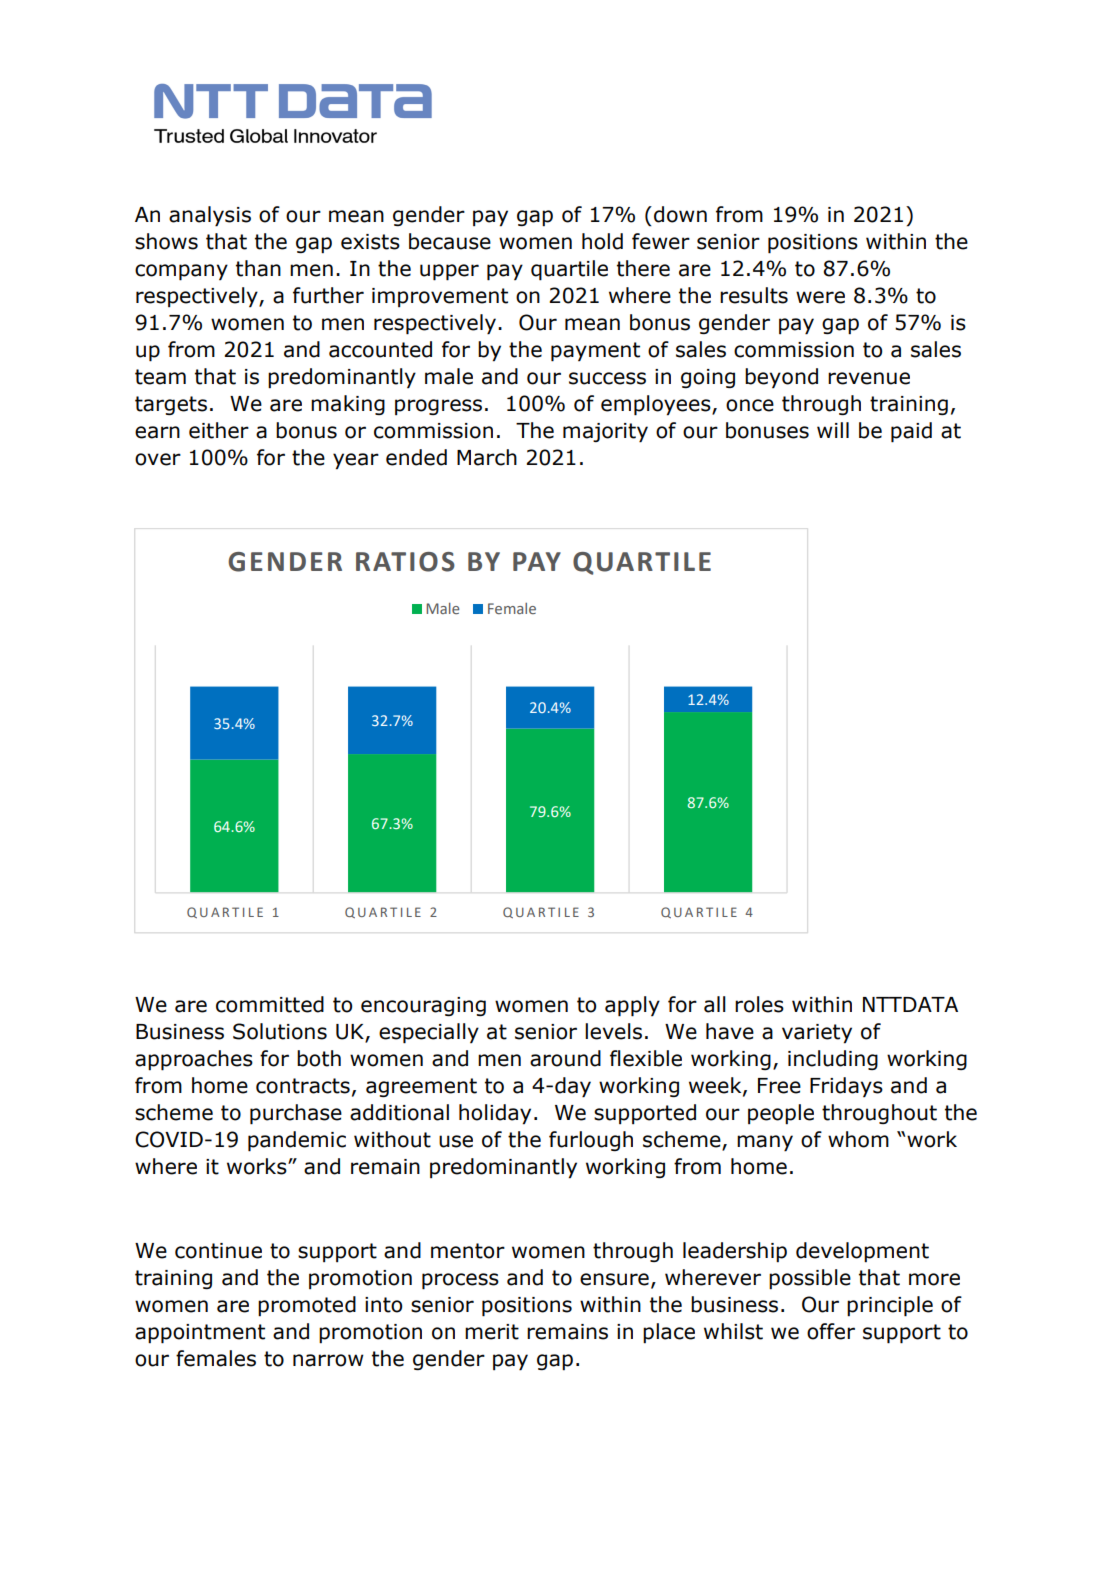  I want to click on apply, so click(632, 1006).
